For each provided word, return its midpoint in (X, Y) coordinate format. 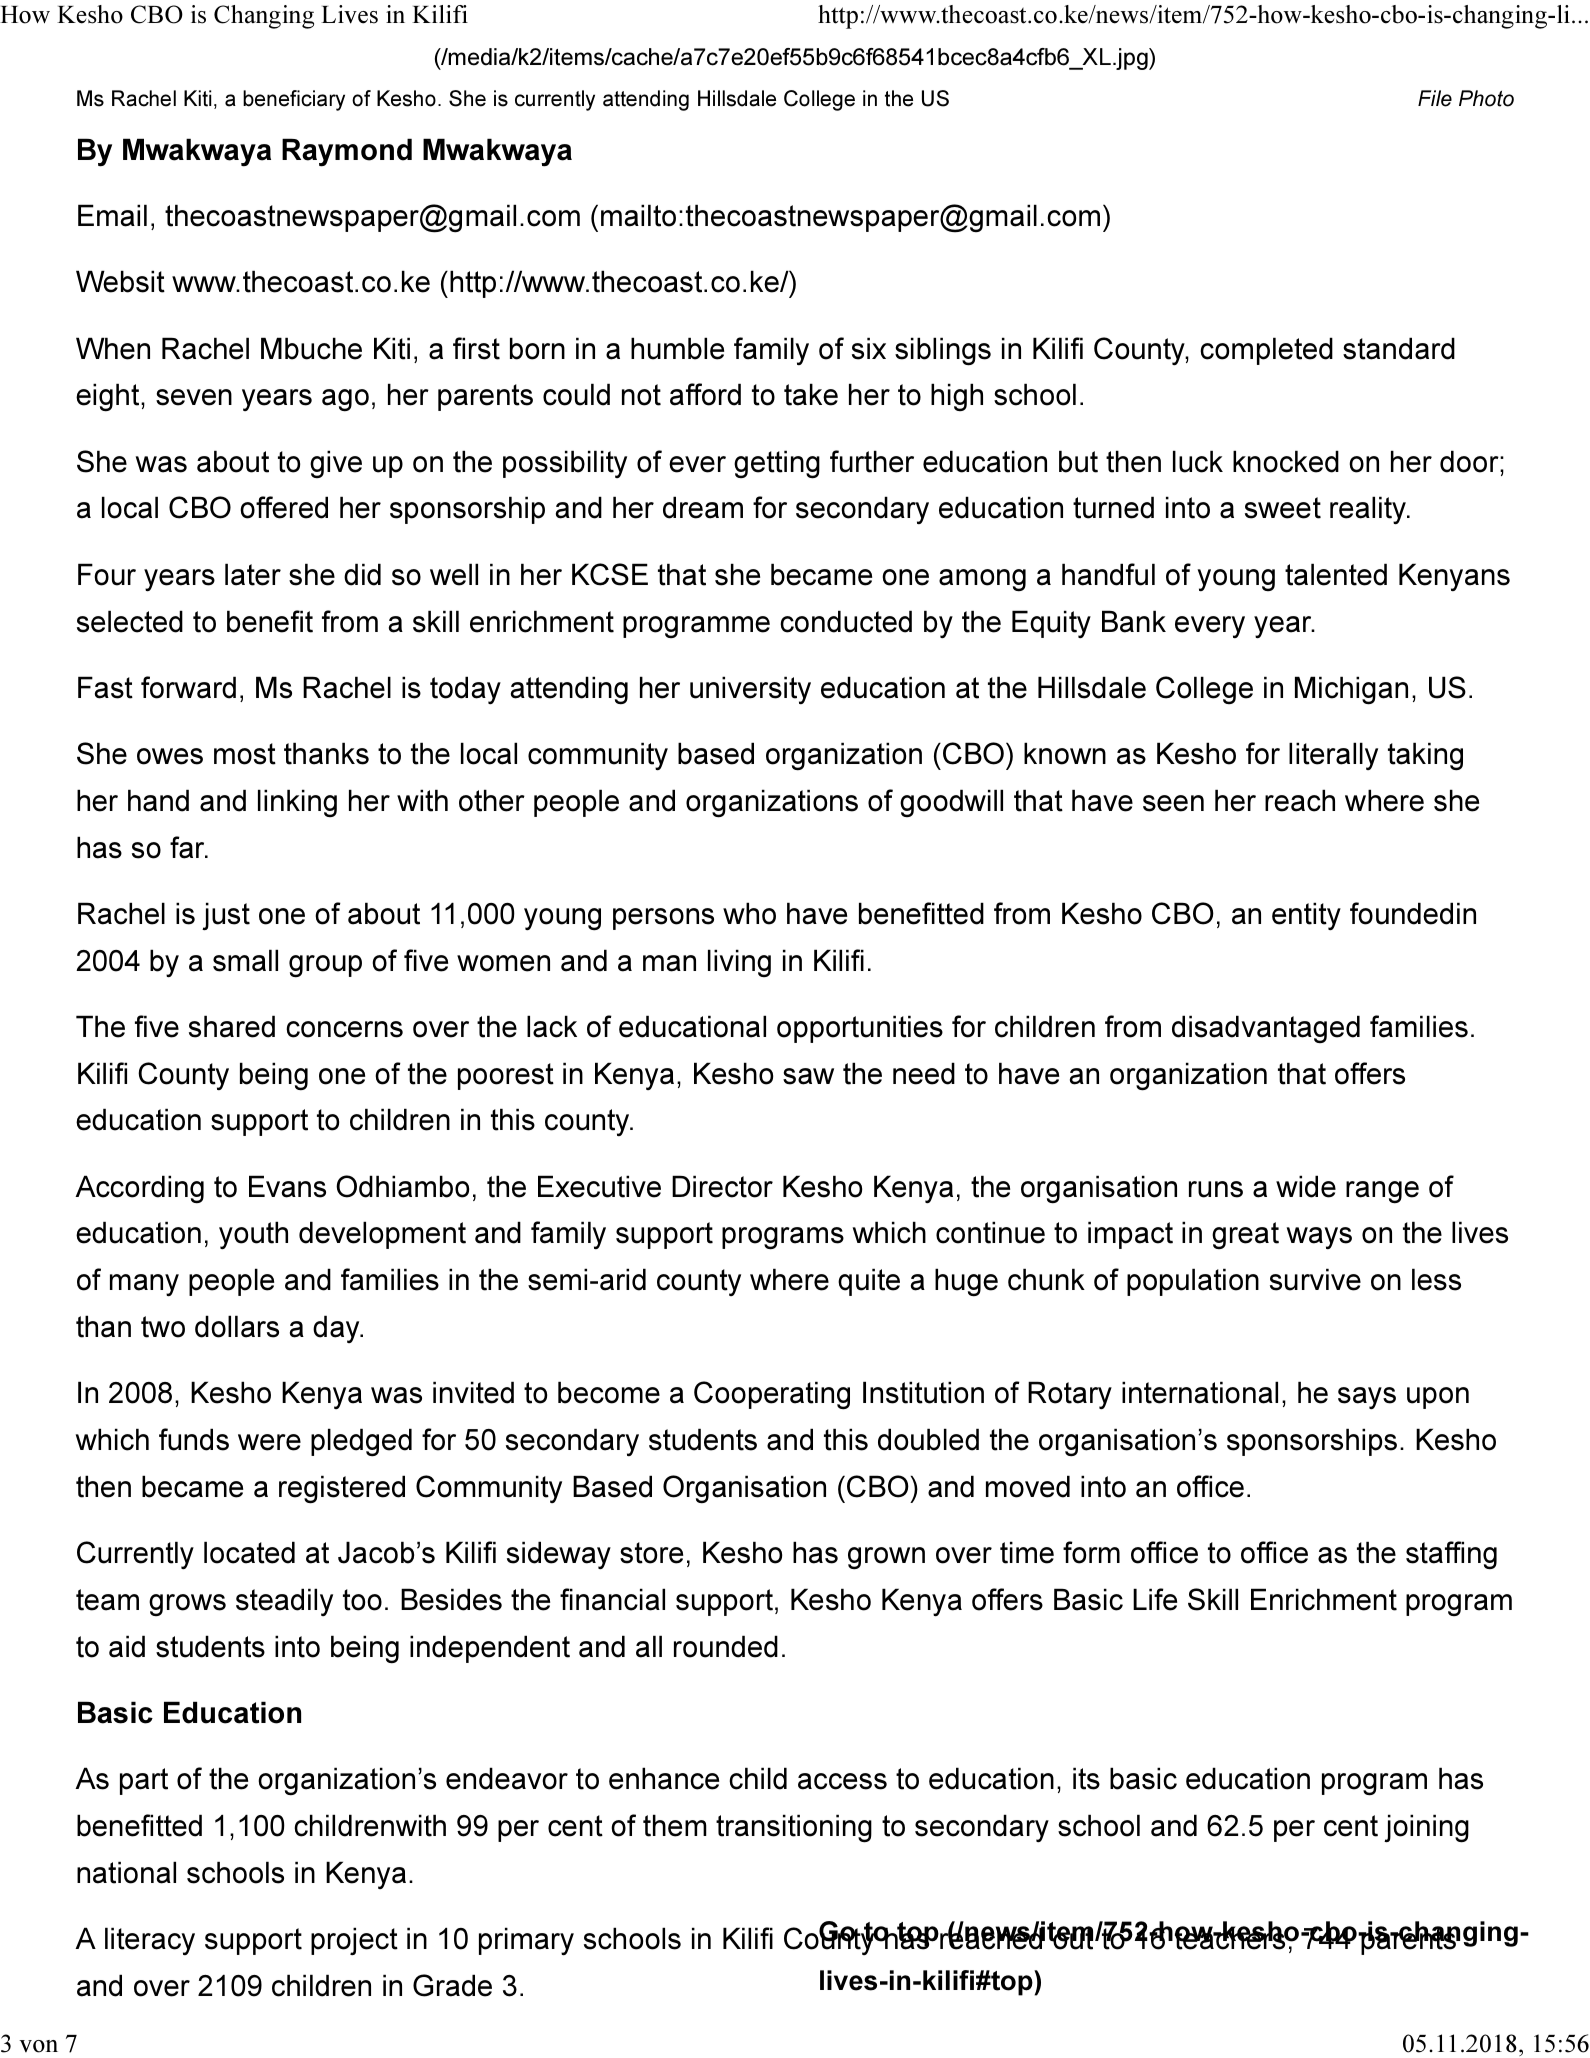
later (253, 574)
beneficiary (294, 100)
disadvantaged (1266, 1029)
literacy (150, 1941)
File (1435, 98)
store (651, 1553)
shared (232, 1026)
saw (808, 1076)
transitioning (794, 1828)
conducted (846, 621)
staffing (1451, 1555)
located (249, 1552)
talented (1336, 574)
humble (677, 348)
